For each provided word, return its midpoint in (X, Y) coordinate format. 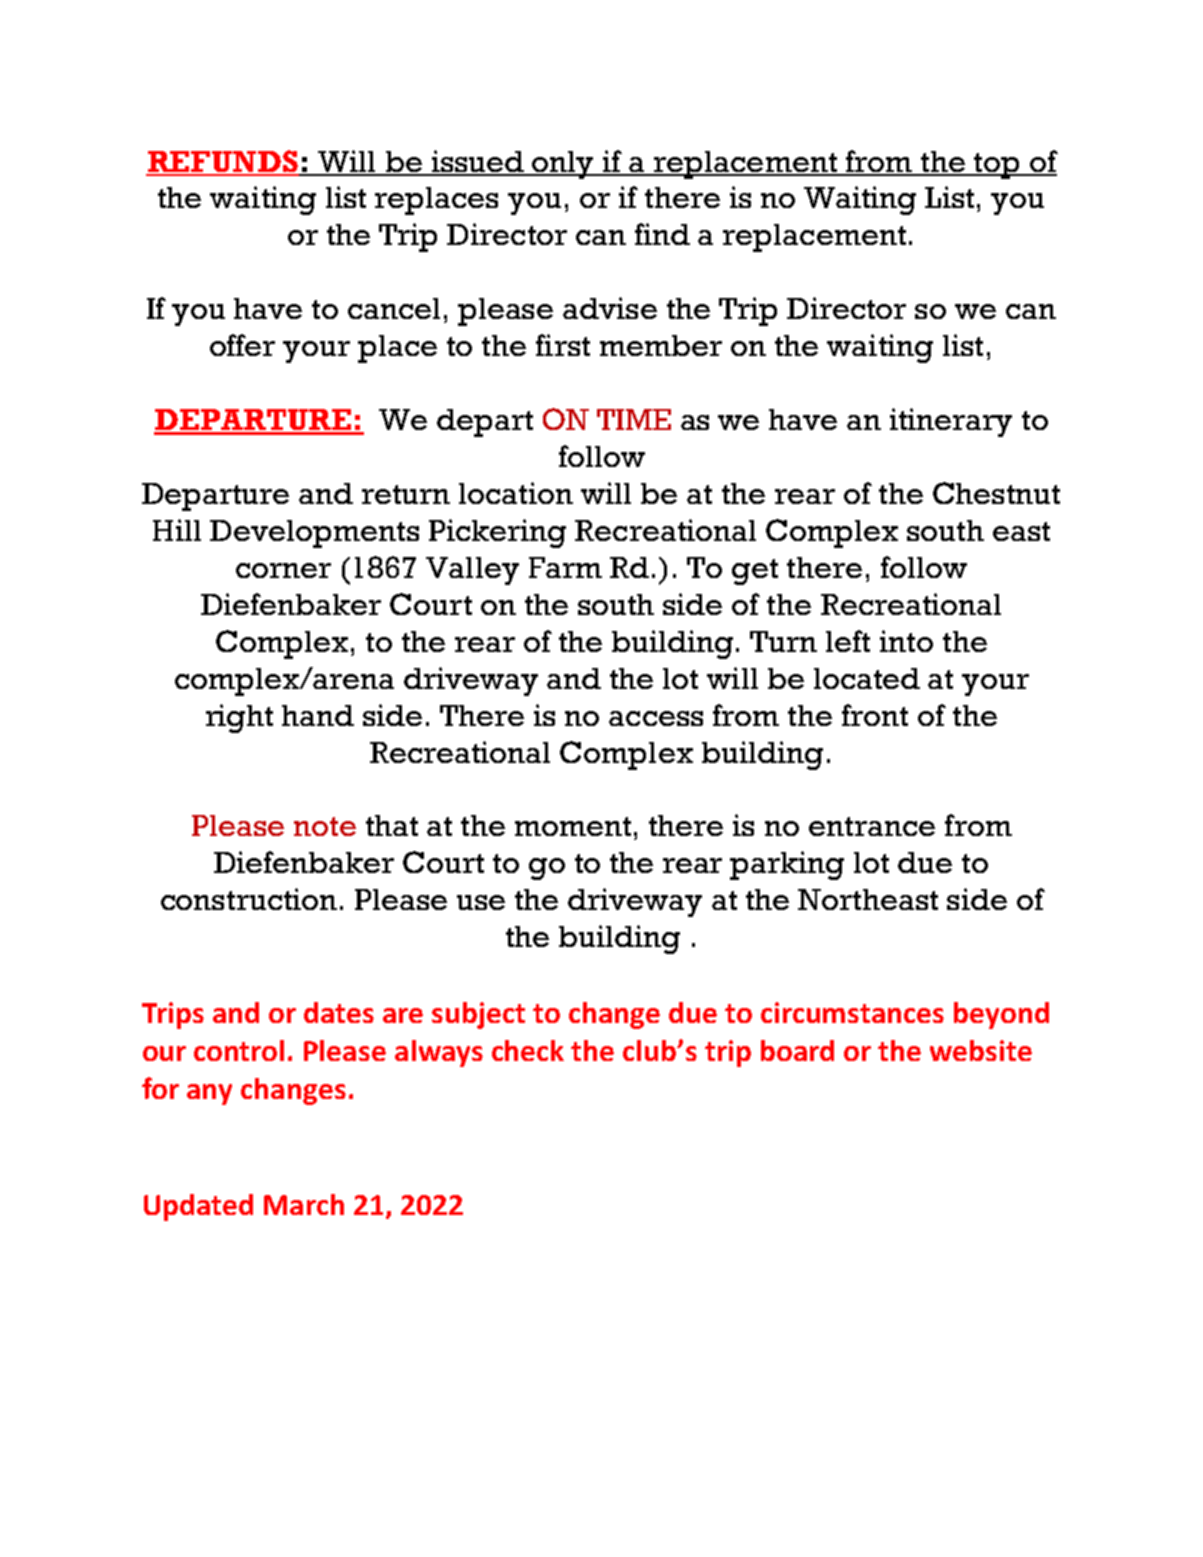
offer (242, 345)
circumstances (852, 1012)
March (304, 1204)
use (481, 902)
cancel (394, 308)
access (656, 718)
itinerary (951, 422)
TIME (634, 419)
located (867, 678)
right (239, 718)
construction (249, 899)
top (998, 166)
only (564, 165)
